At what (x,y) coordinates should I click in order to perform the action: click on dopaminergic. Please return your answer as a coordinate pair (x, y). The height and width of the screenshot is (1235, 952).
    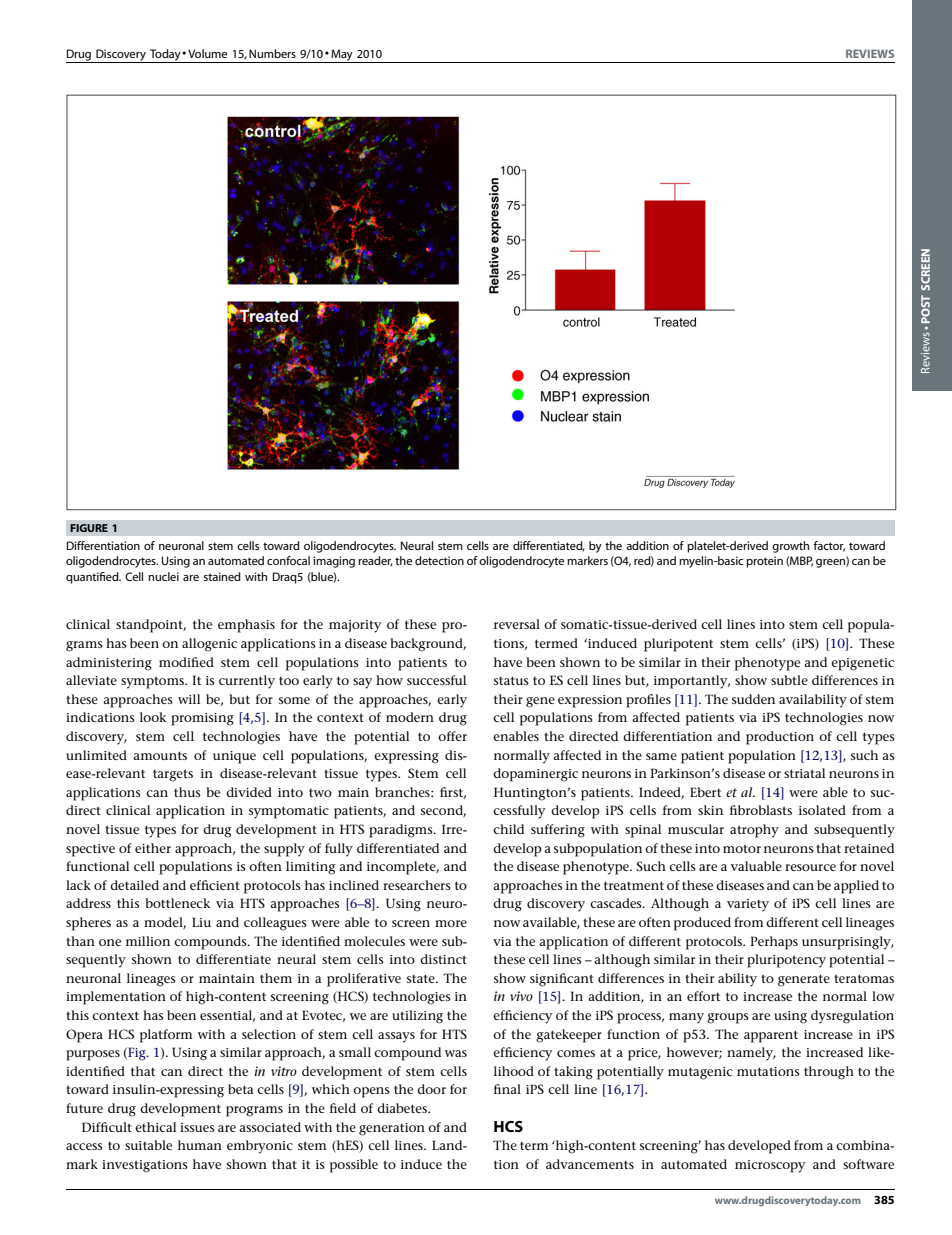
    Looking at the image, I should click on (535, 775).
